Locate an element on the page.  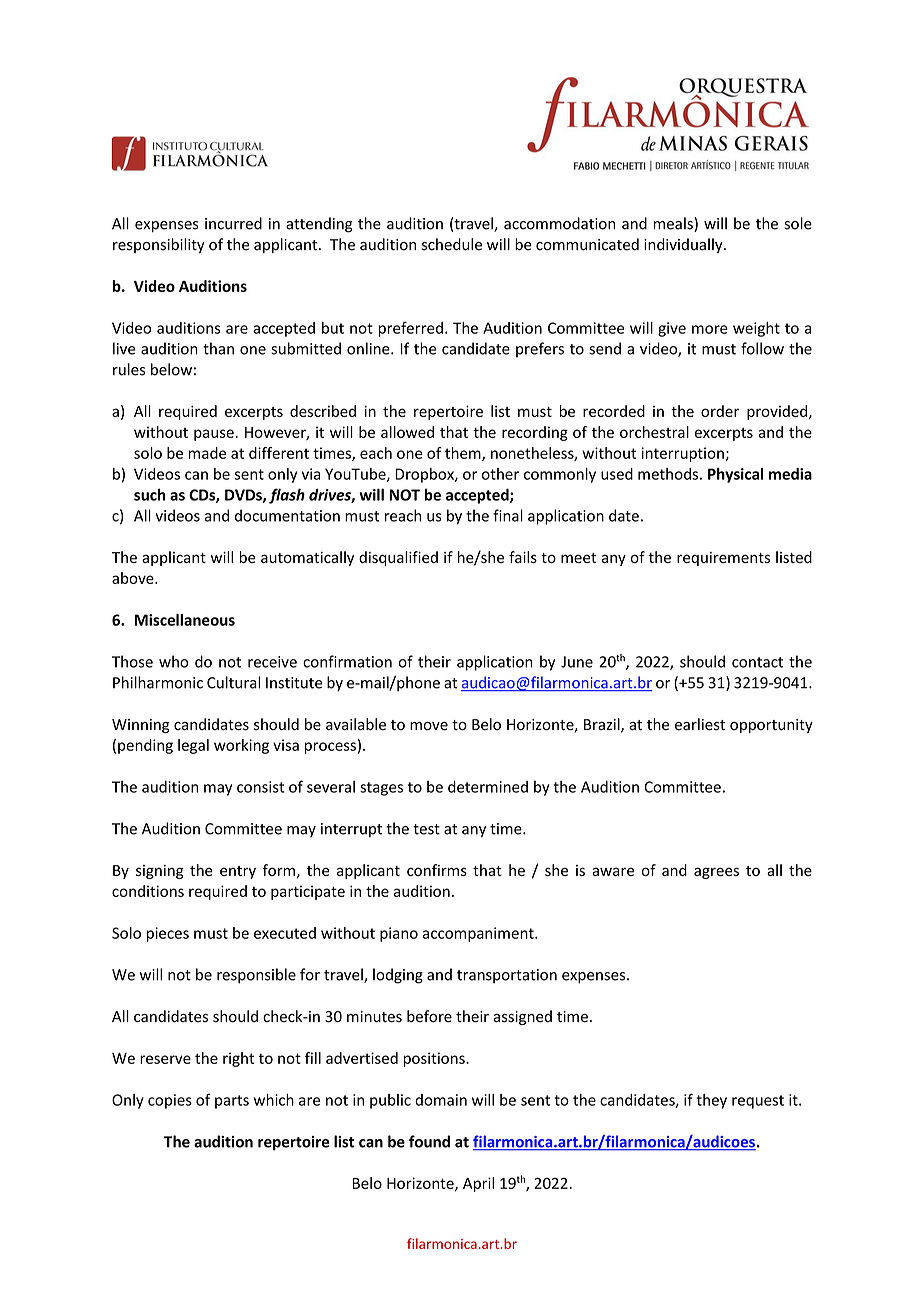
individually is located at coordinates (684, 245).
